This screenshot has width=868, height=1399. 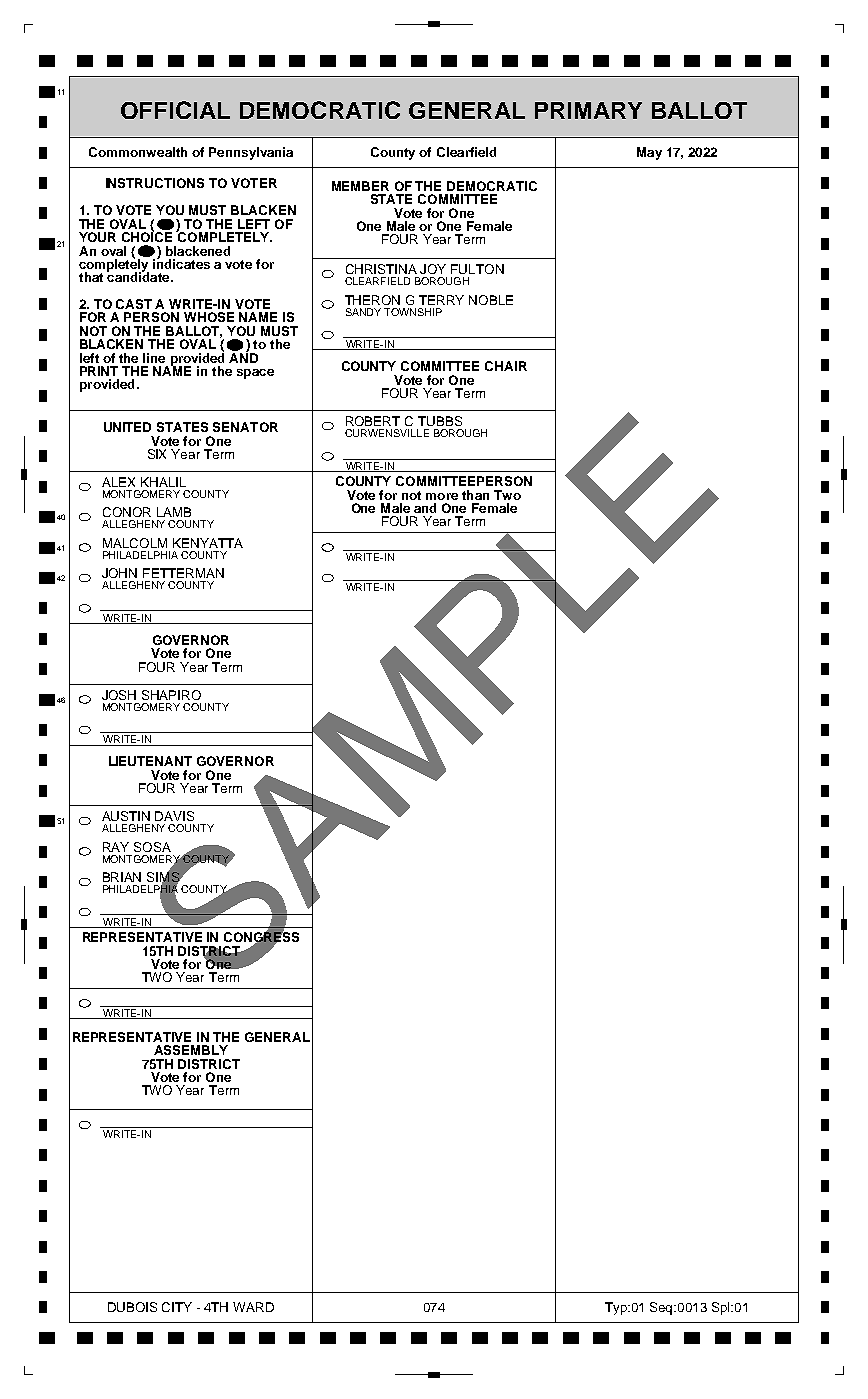 I want to click on SHAPIRO, so click(x=171, y=695).
